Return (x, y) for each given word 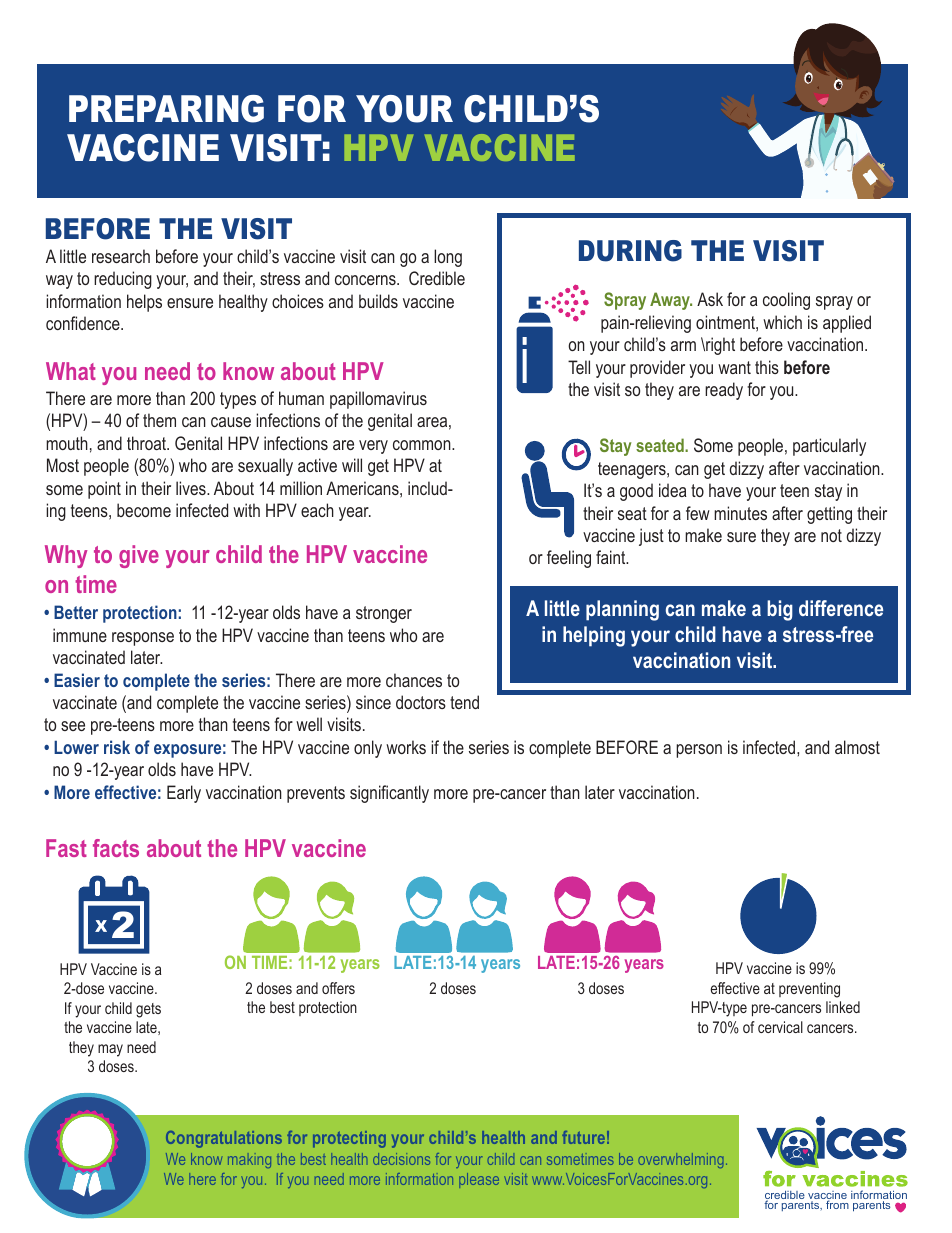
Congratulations (224, 1139)
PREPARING (166, 109)
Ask (710, 299)
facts (116, 848)
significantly (389, 794)
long (448, 258)
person (699, 751)
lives (192, 488)
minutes (740, 513)
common (423, 445)
